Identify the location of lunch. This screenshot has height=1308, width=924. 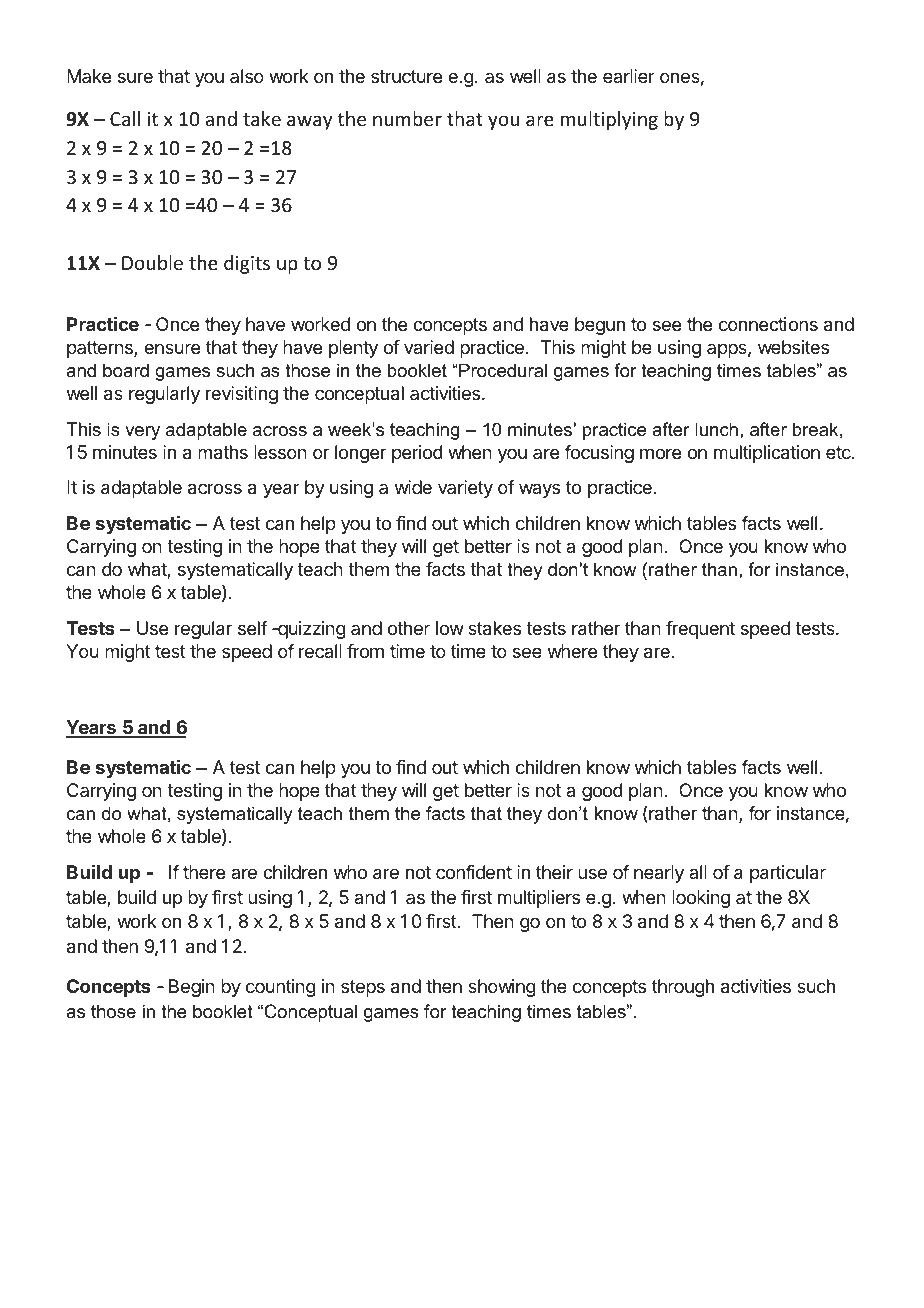
(716, 429).
